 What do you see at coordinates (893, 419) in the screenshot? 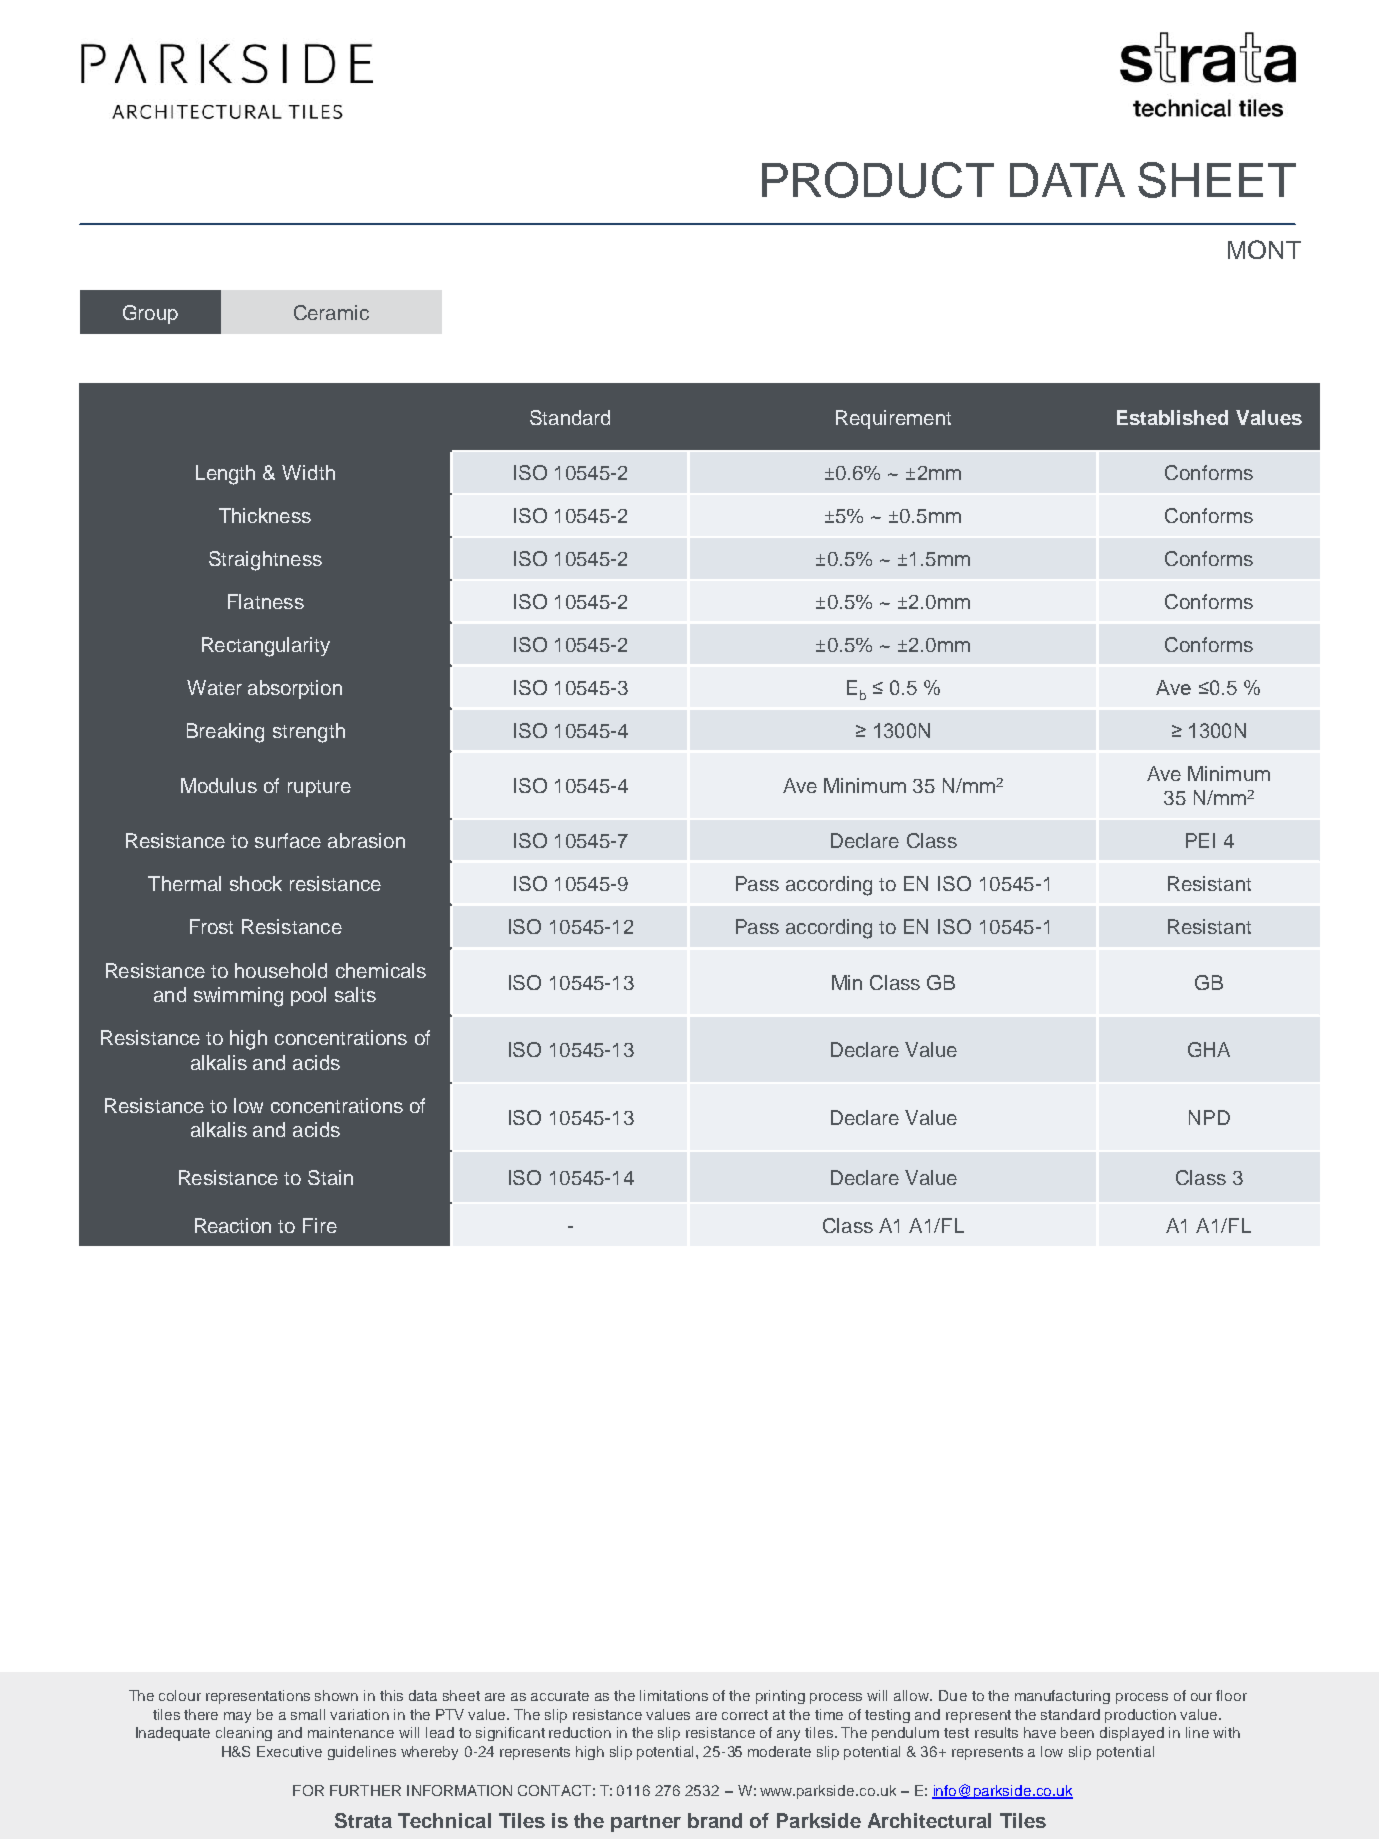
I see `Requirement` at bounding box center [893, 419].
